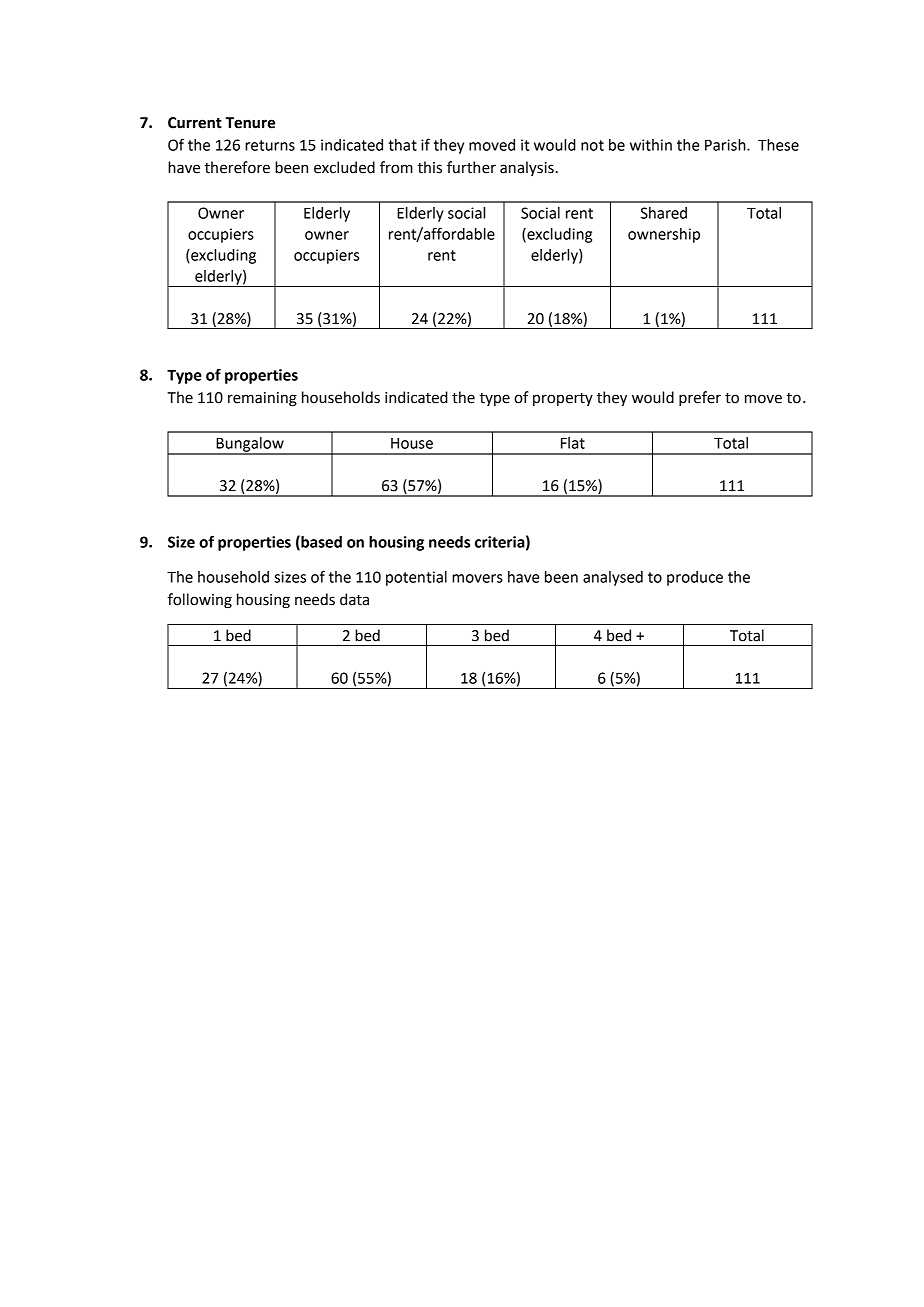 This screenshot has height=1307, width=924. Describe the element at coordinates (726, 145) in the screenshot. I see `Parish` at that location.
